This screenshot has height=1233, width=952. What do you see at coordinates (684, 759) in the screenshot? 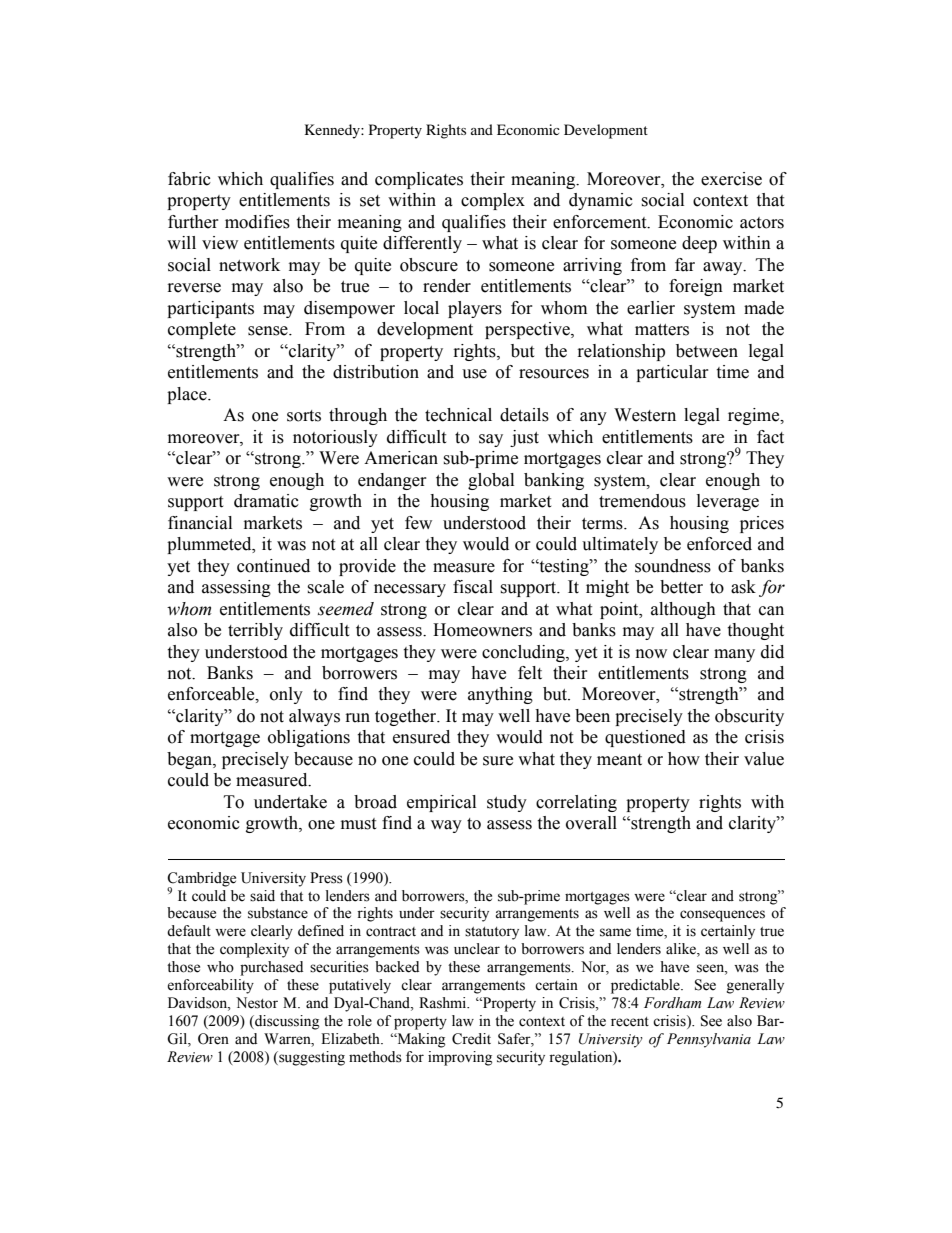
I see `how` at bounding box center [684, 759].
